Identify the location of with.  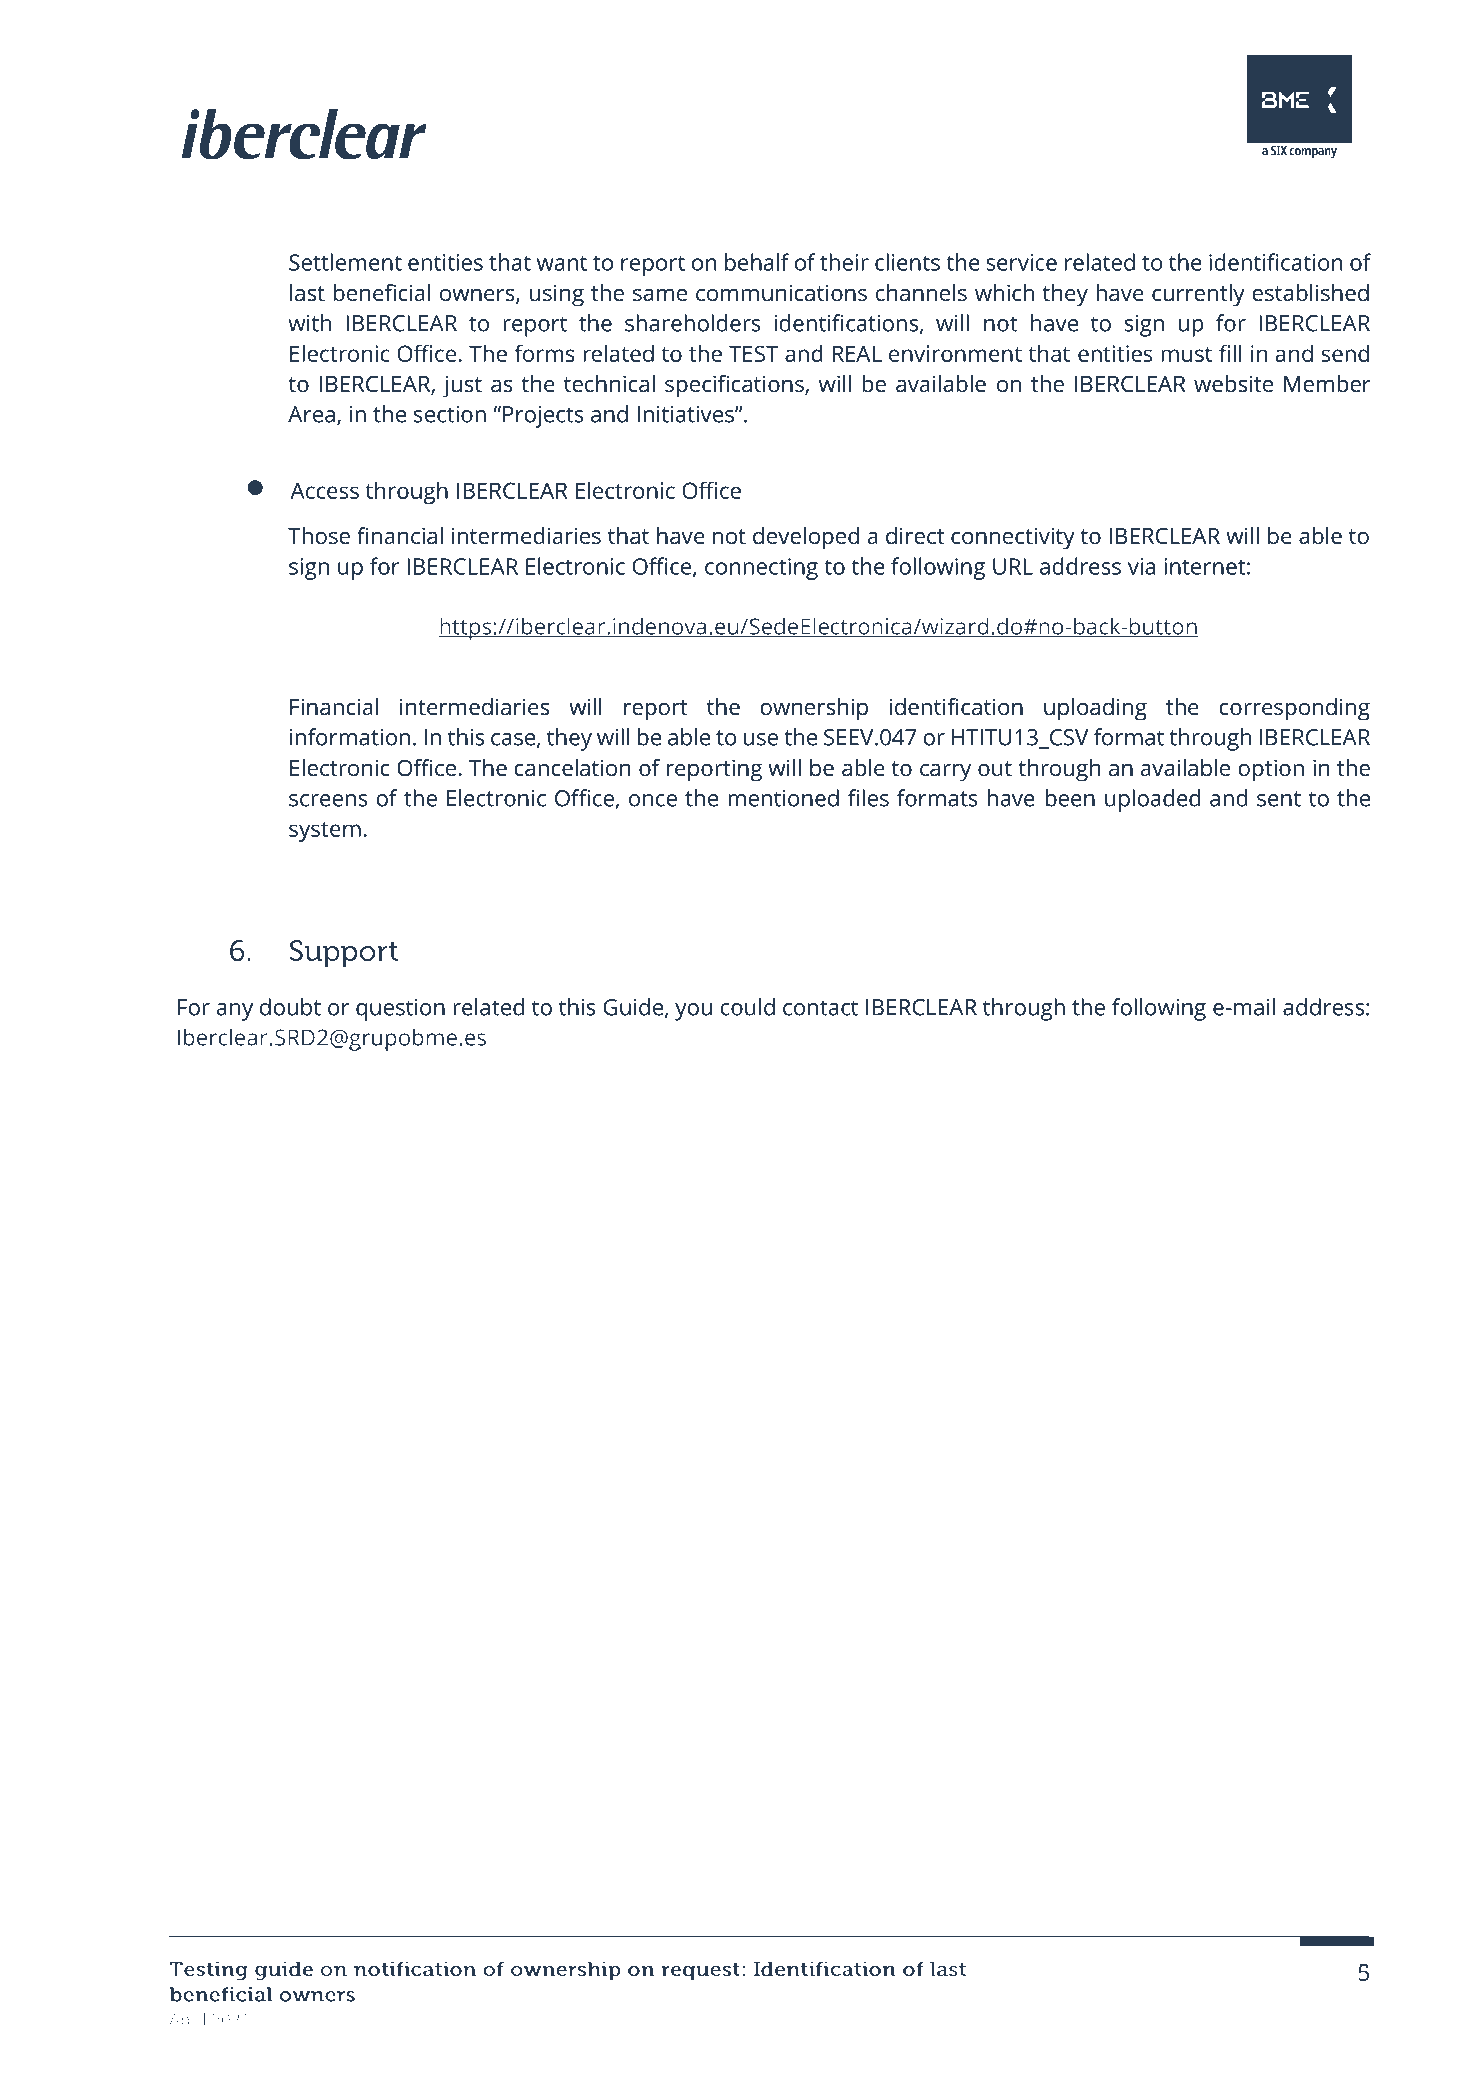
(309, 323).
